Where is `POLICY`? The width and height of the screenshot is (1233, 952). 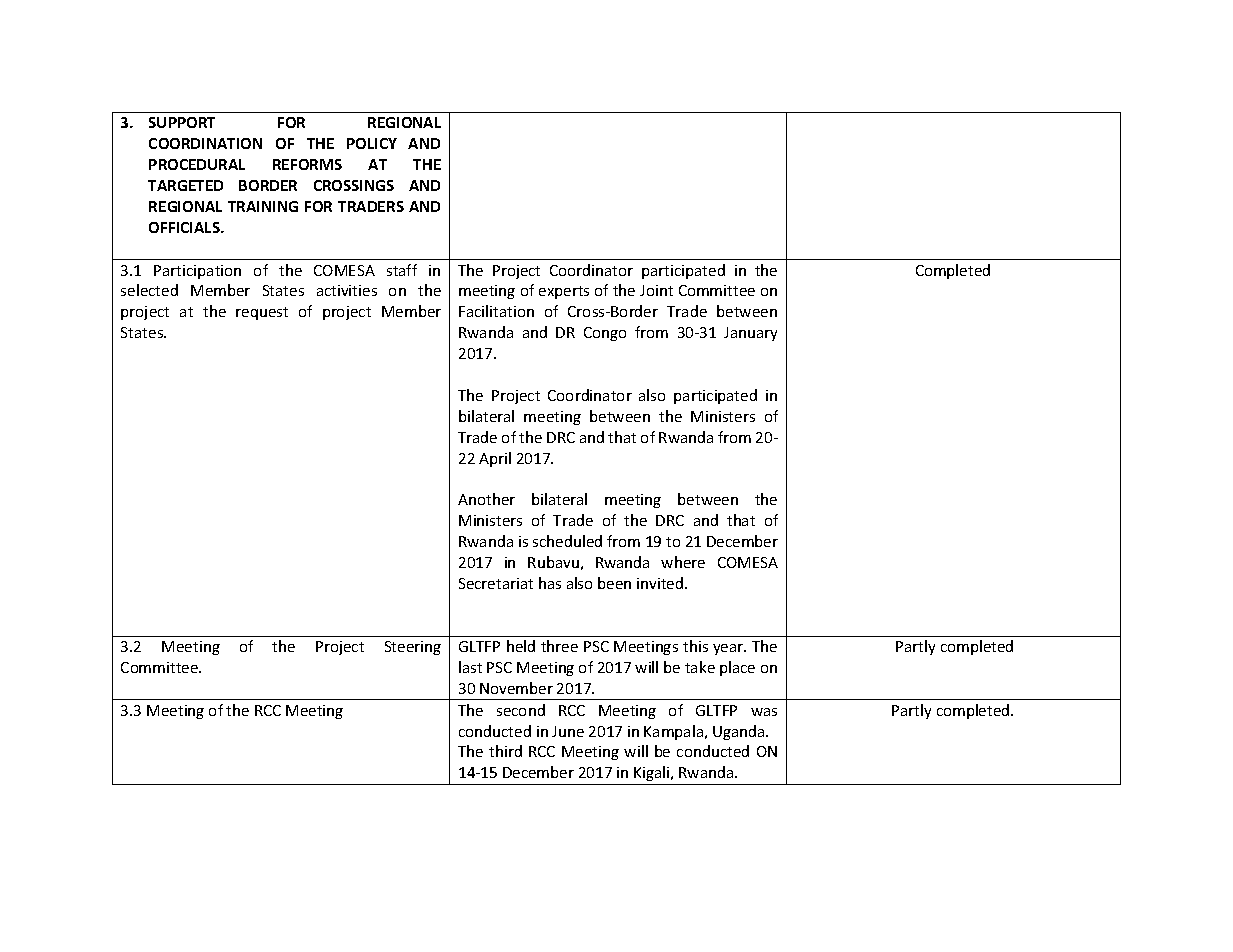
POLICY is located at coordinates (372, 143).
